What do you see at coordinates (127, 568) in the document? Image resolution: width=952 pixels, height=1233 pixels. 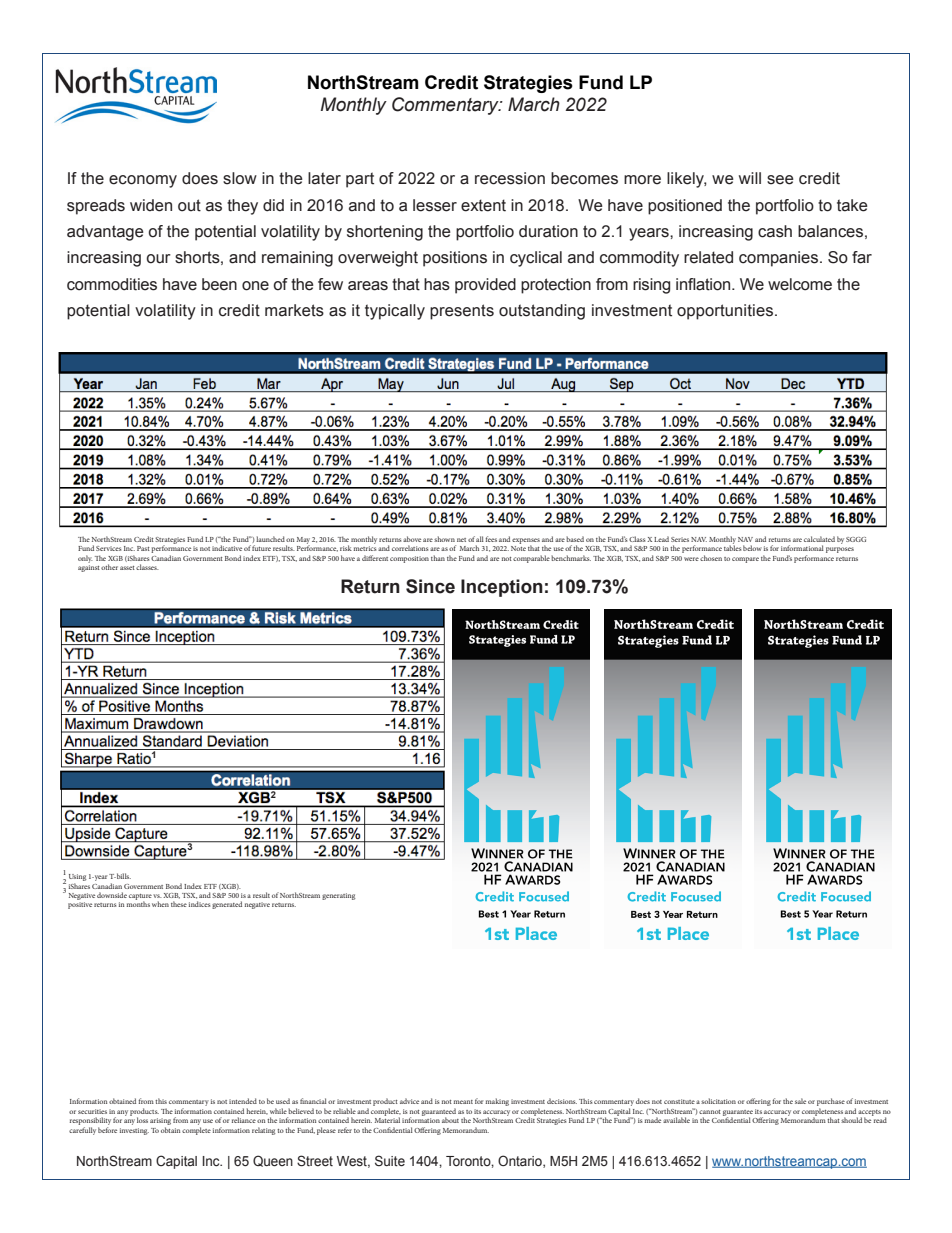 I see `asset` at bounding box center [127, 568].
